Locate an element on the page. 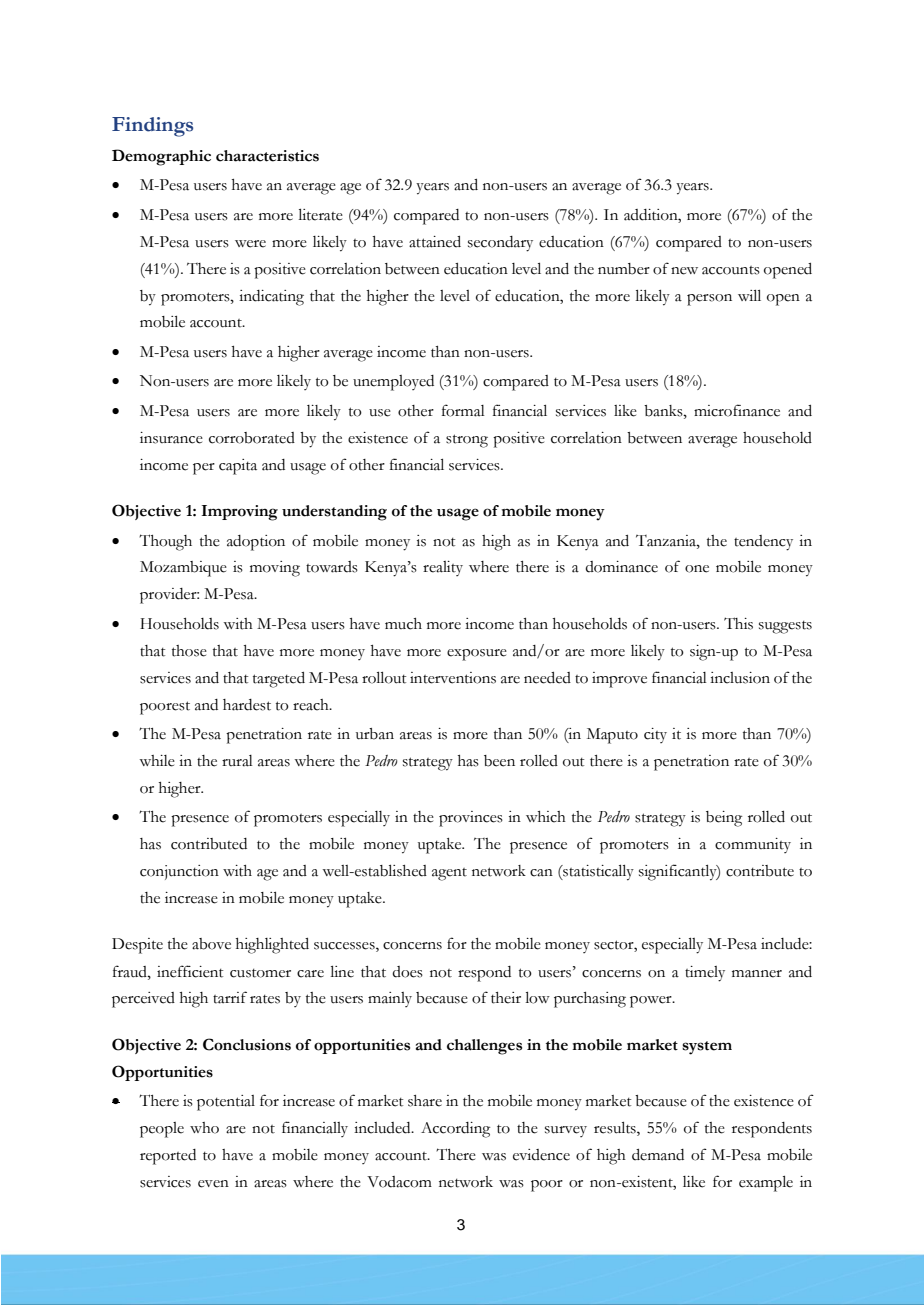 This page has width=924, height=1309. demand is located at coordinates (658, 1155).
